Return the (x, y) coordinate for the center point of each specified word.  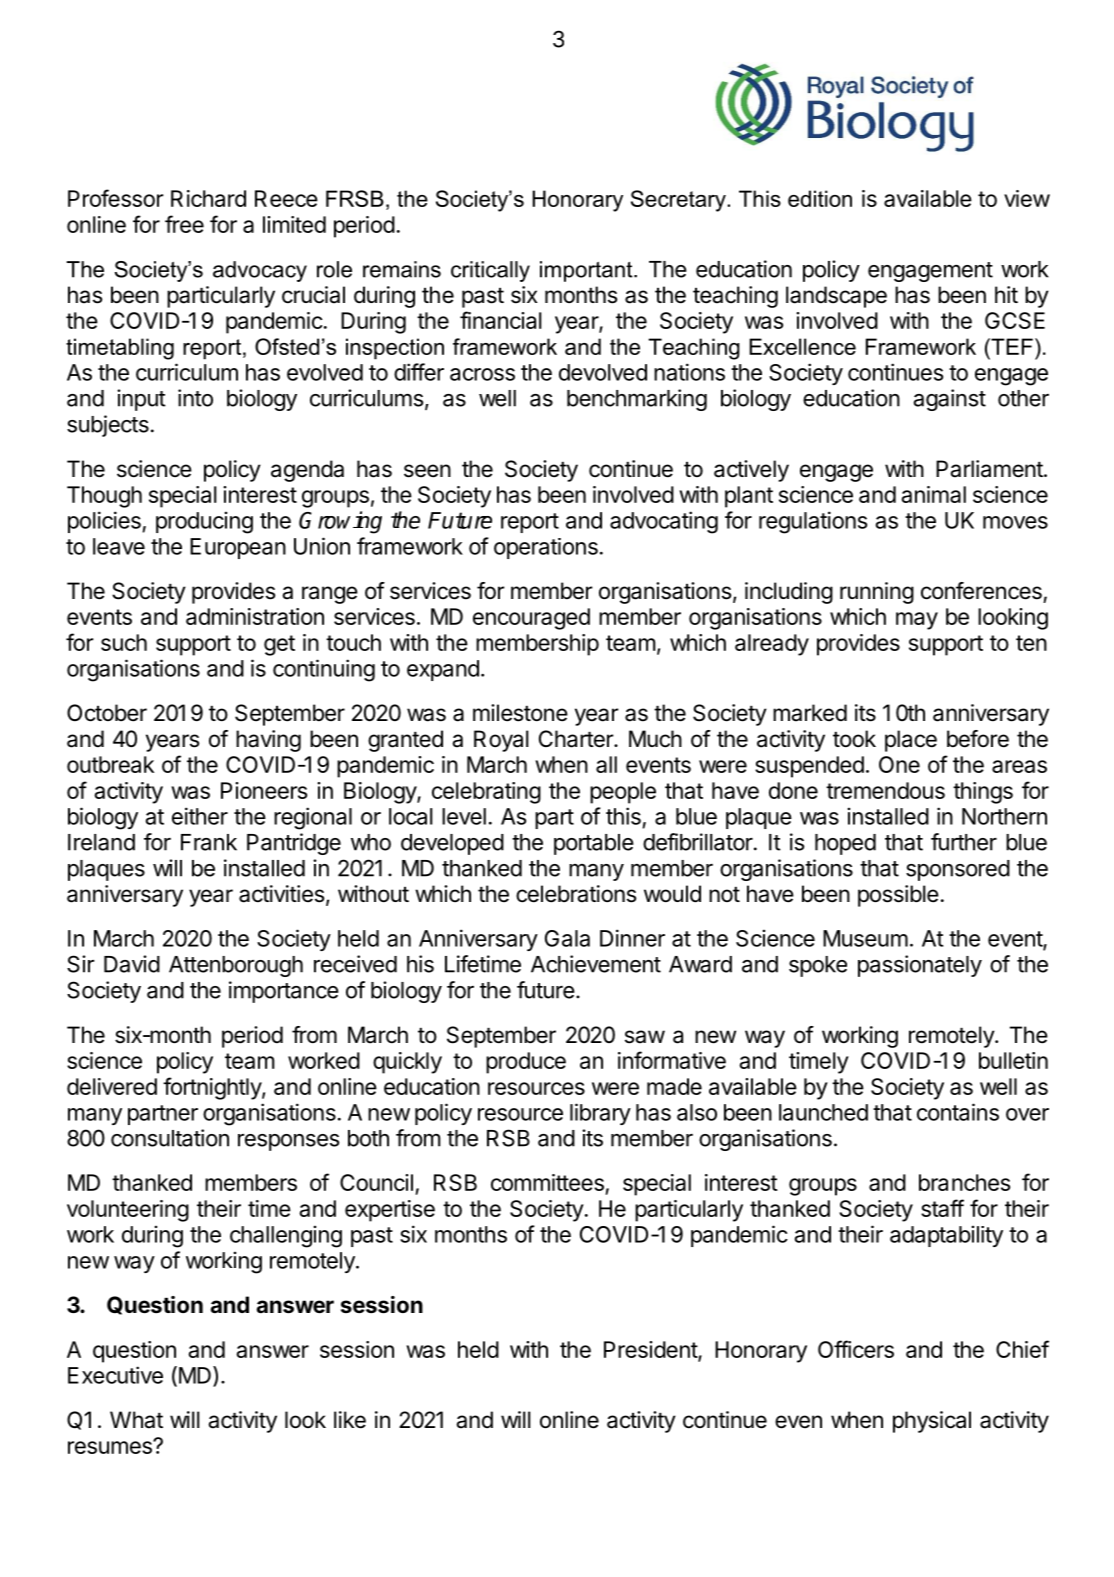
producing (204, 522)
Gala (567, 938)
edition (820, 198)
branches (964, 1182)
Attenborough (236, 966)
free (184, 224)
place (911, 741)
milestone (520, 713)
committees (547, 1182)
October (107, 713)
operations (546, 548)
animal (933, 494)
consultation (170, 1138)
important (587, 271)
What (136, 1420)
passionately (920, 966)
